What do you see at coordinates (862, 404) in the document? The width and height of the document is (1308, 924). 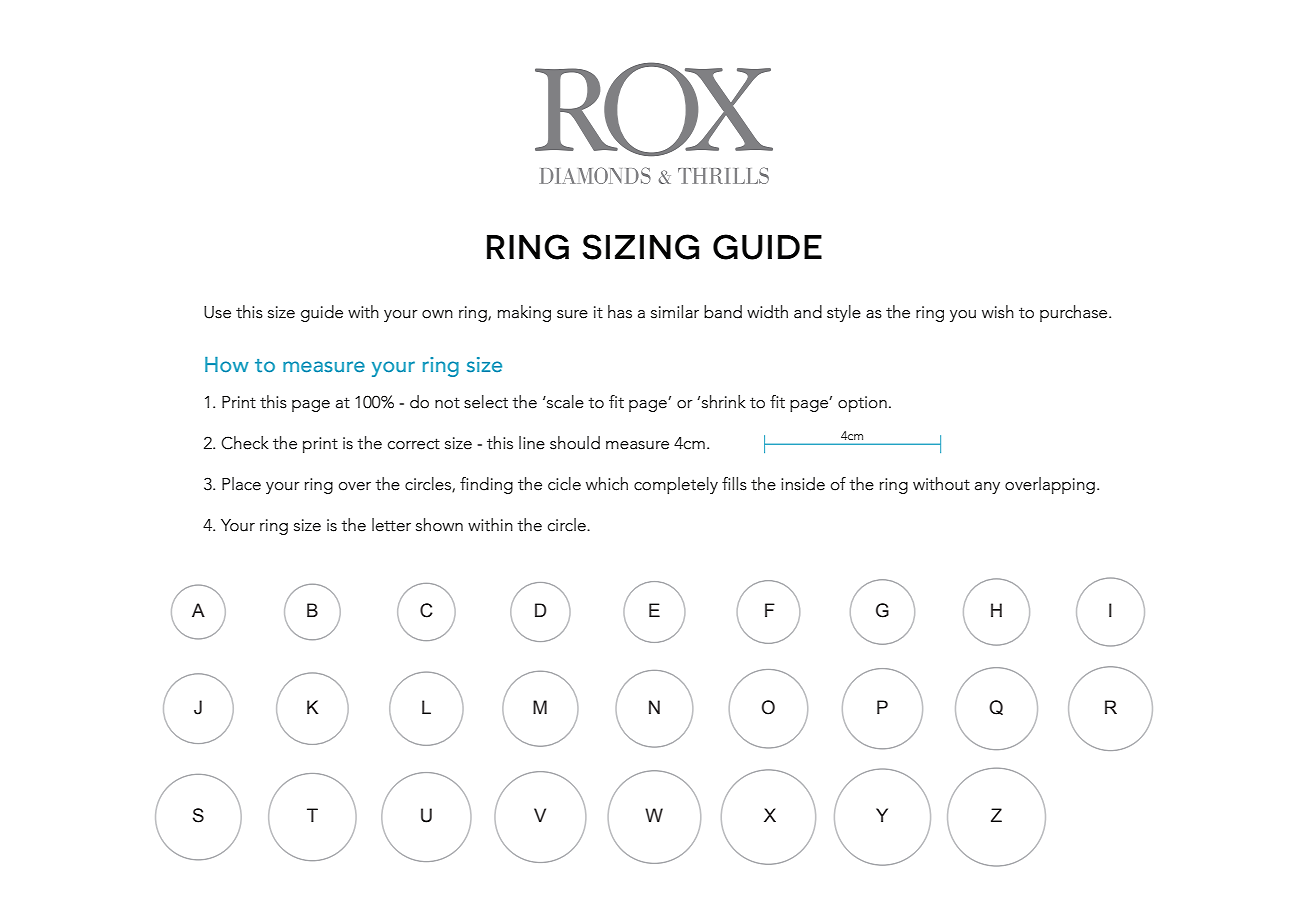 I see `option` at bounding box center [862, 404].
